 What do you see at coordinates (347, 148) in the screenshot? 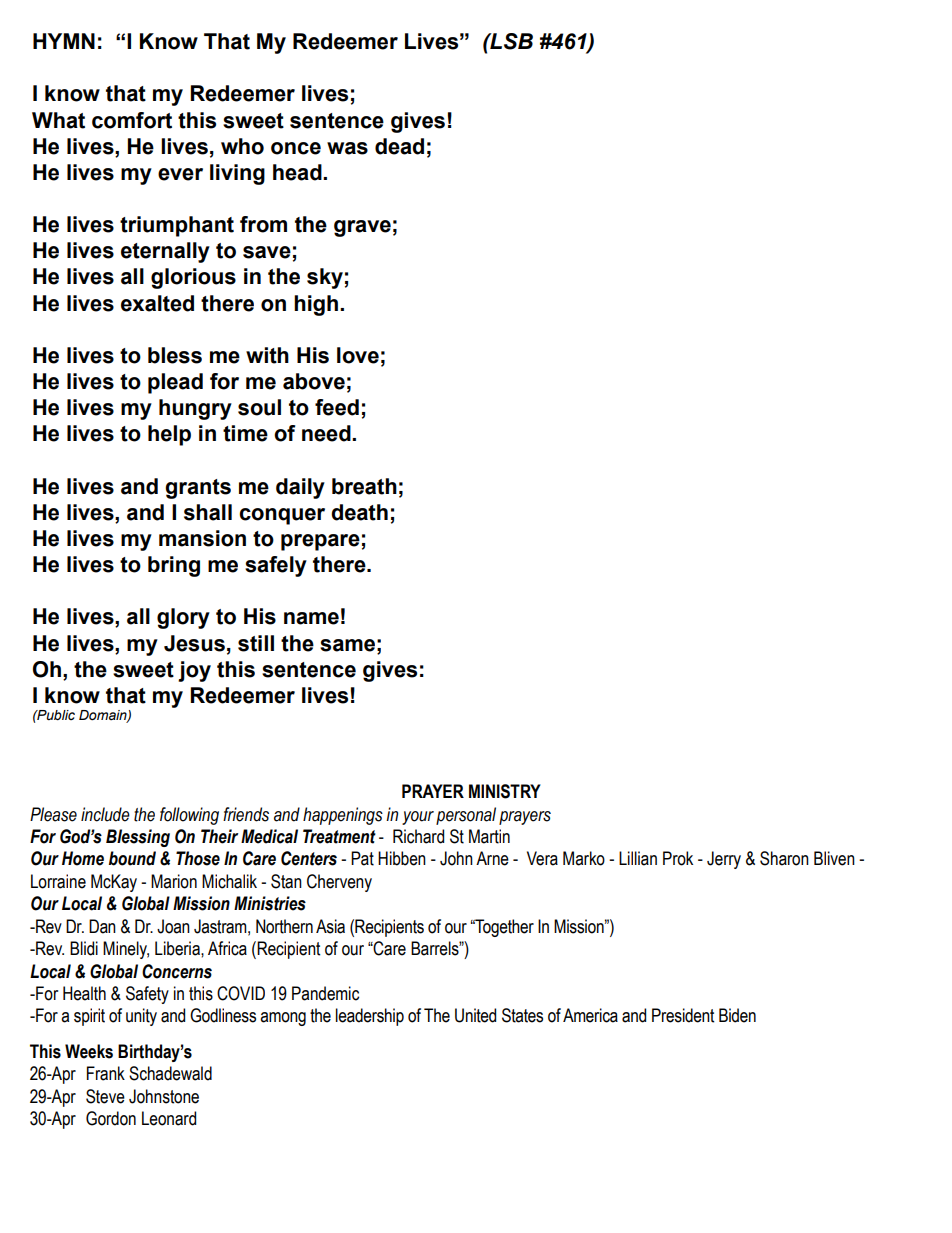
I see `was` at bounding box center [347, 148].
